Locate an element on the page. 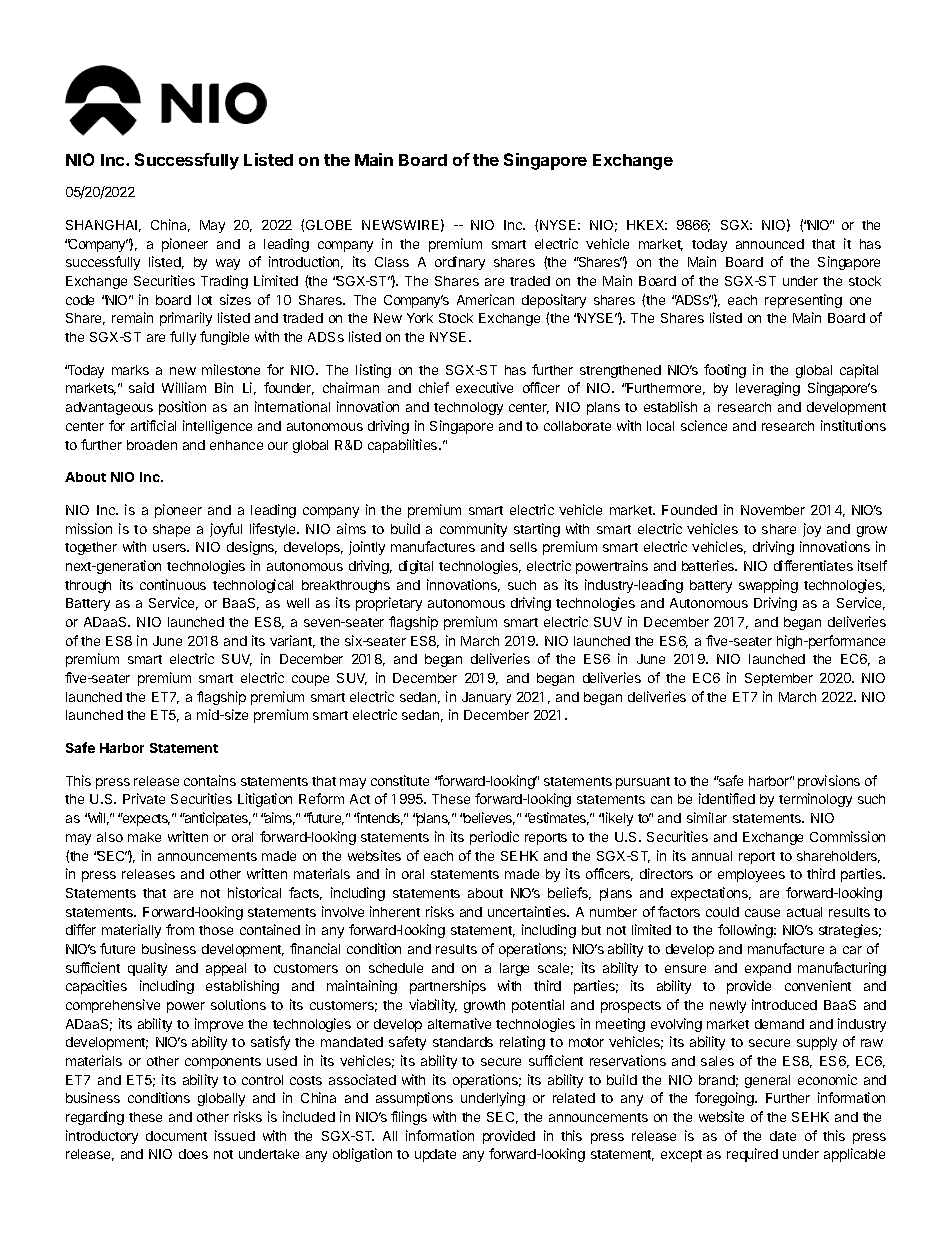 This image has height=1233, width=952. from is located at coordinates (180, 929).
